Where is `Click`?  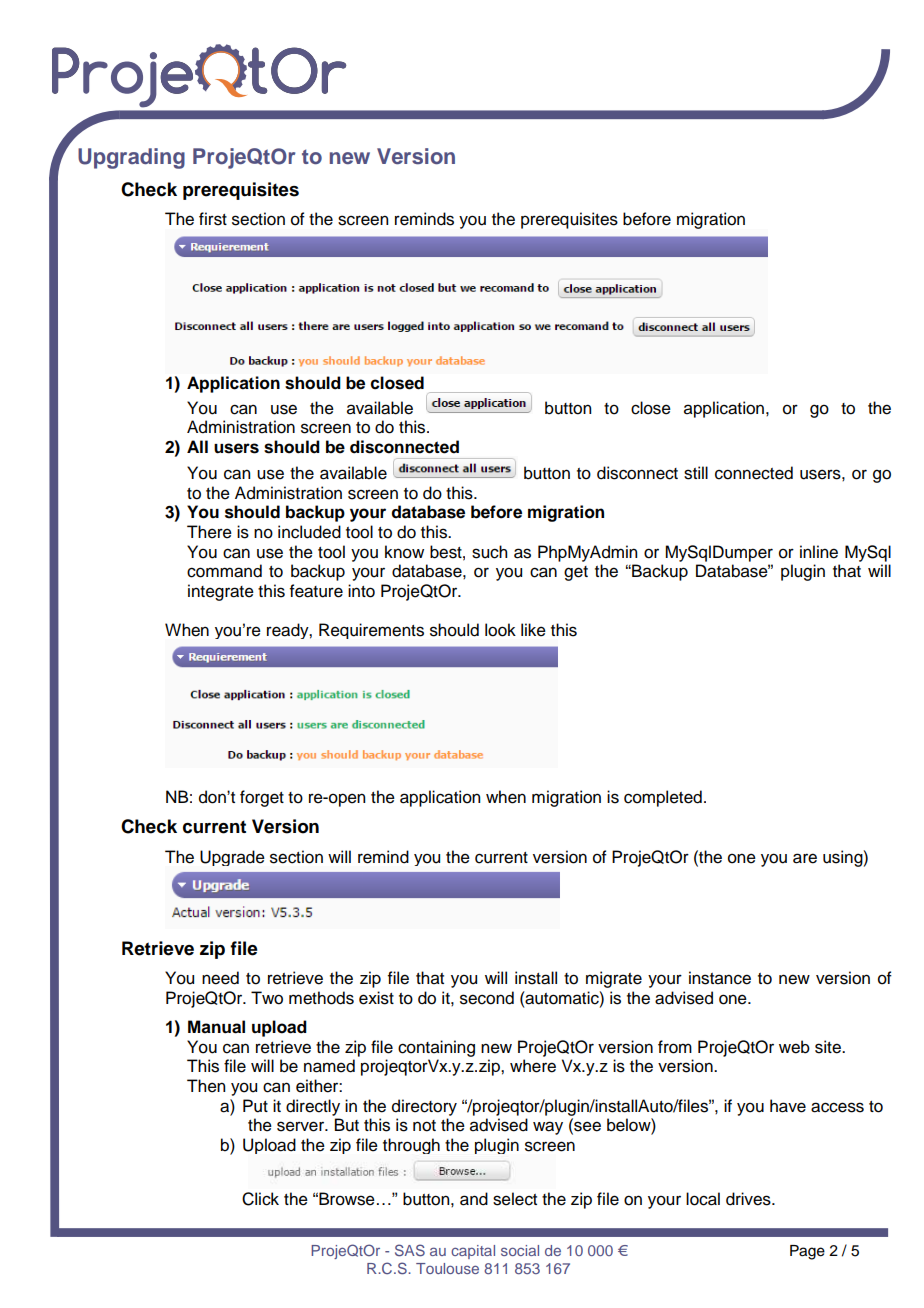
Click is located at coordinates (260, 1199).
